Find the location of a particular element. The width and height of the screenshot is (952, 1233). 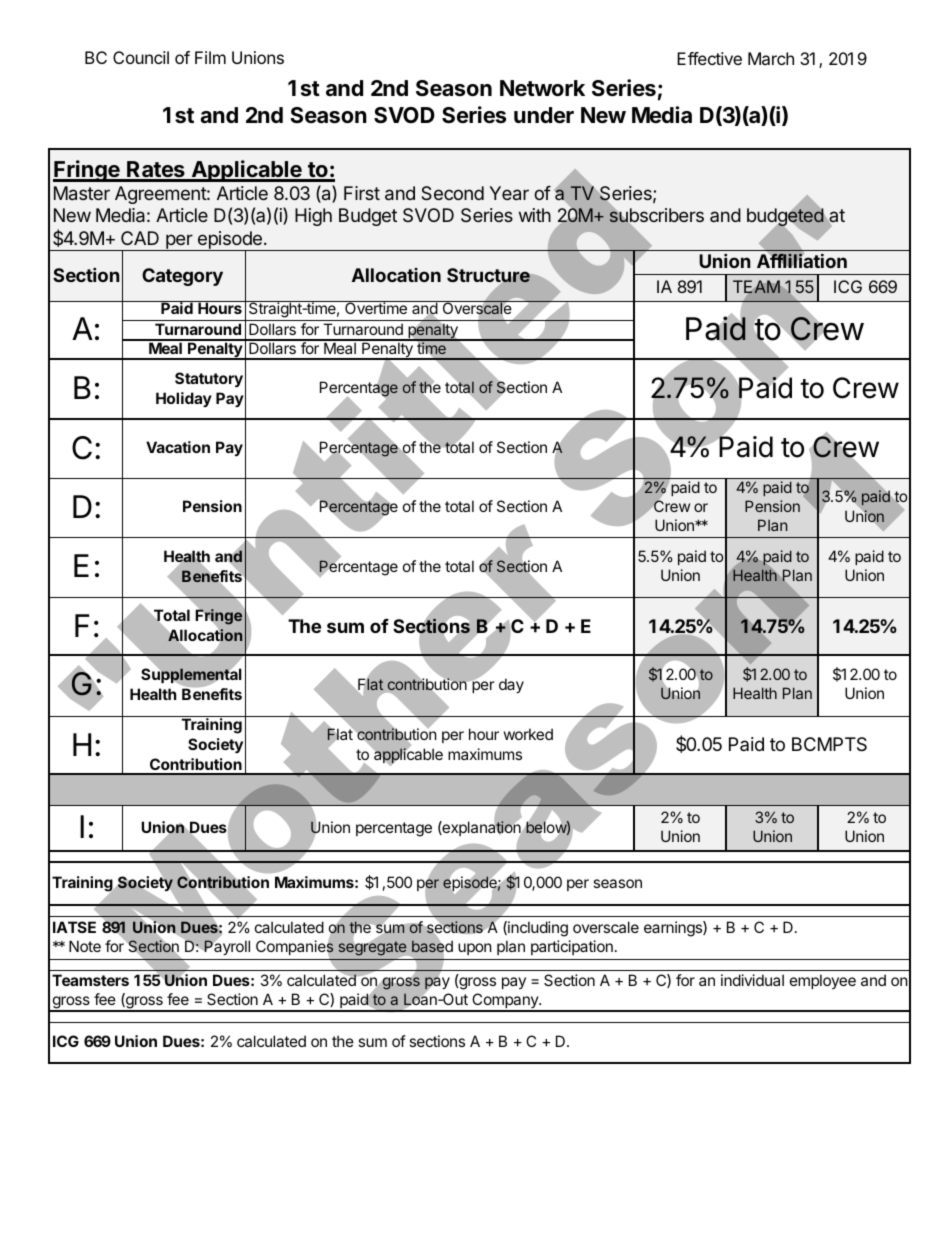

Note is located at coordinates (85, 946).
